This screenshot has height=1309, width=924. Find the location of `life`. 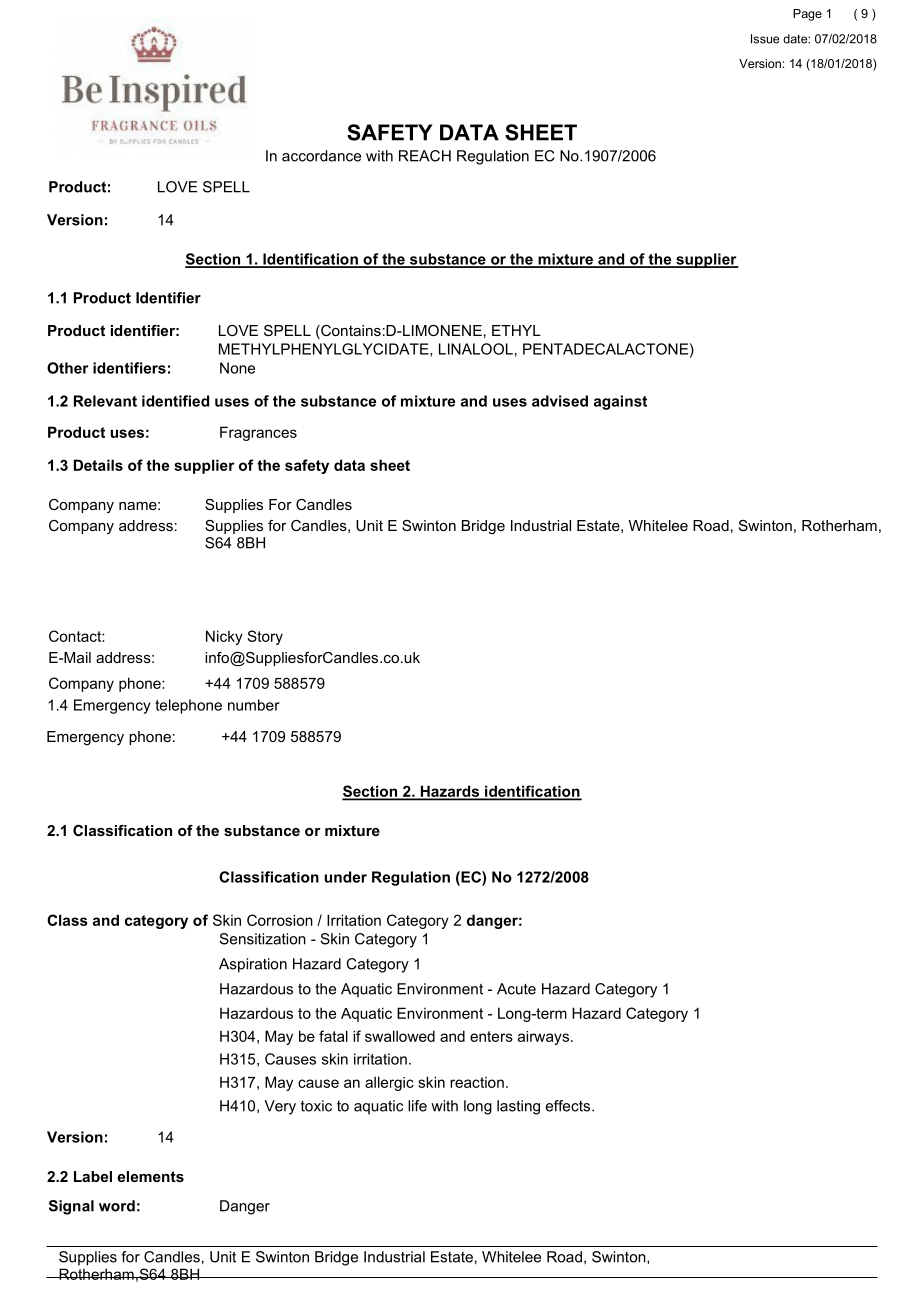

life is located at coordinates (417, 1106).
